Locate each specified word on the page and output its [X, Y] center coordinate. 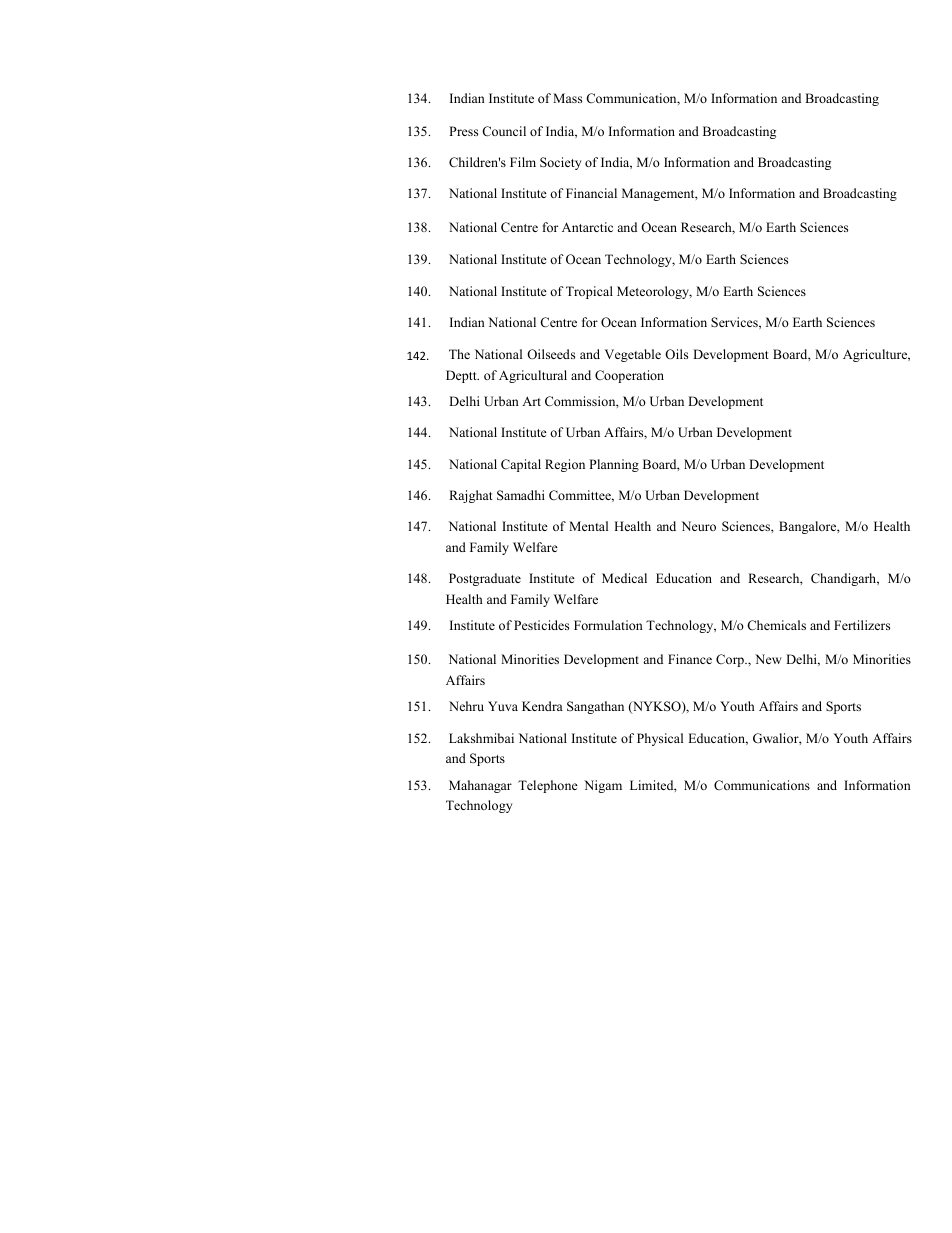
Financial [591, 193]
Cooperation [629, 376]
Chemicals [776, 625]
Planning [614, 465]
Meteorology [654, 292]
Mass [567, 98]
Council [504, 131]
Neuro [698, 526]
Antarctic [587, 227]
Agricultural [533, 376]
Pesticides [541, 625]
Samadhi [521, 495]
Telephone [548, 786]
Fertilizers [862, 625]
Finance [690, 659]
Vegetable [633, 355]
